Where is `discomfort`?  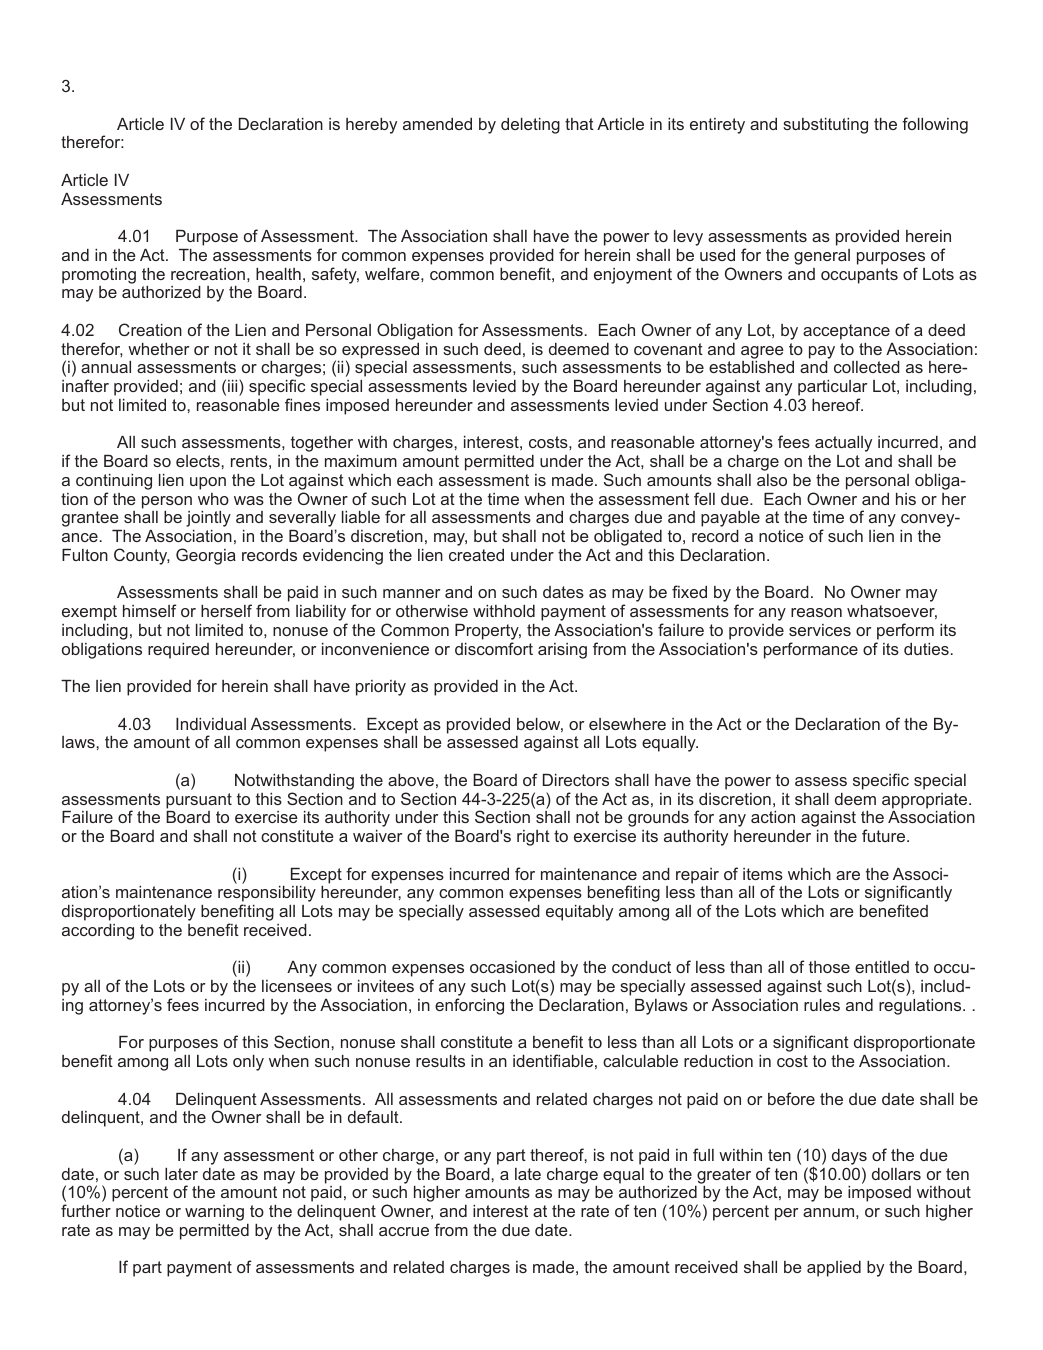 discomfort is located at coordinates (494, 648).
